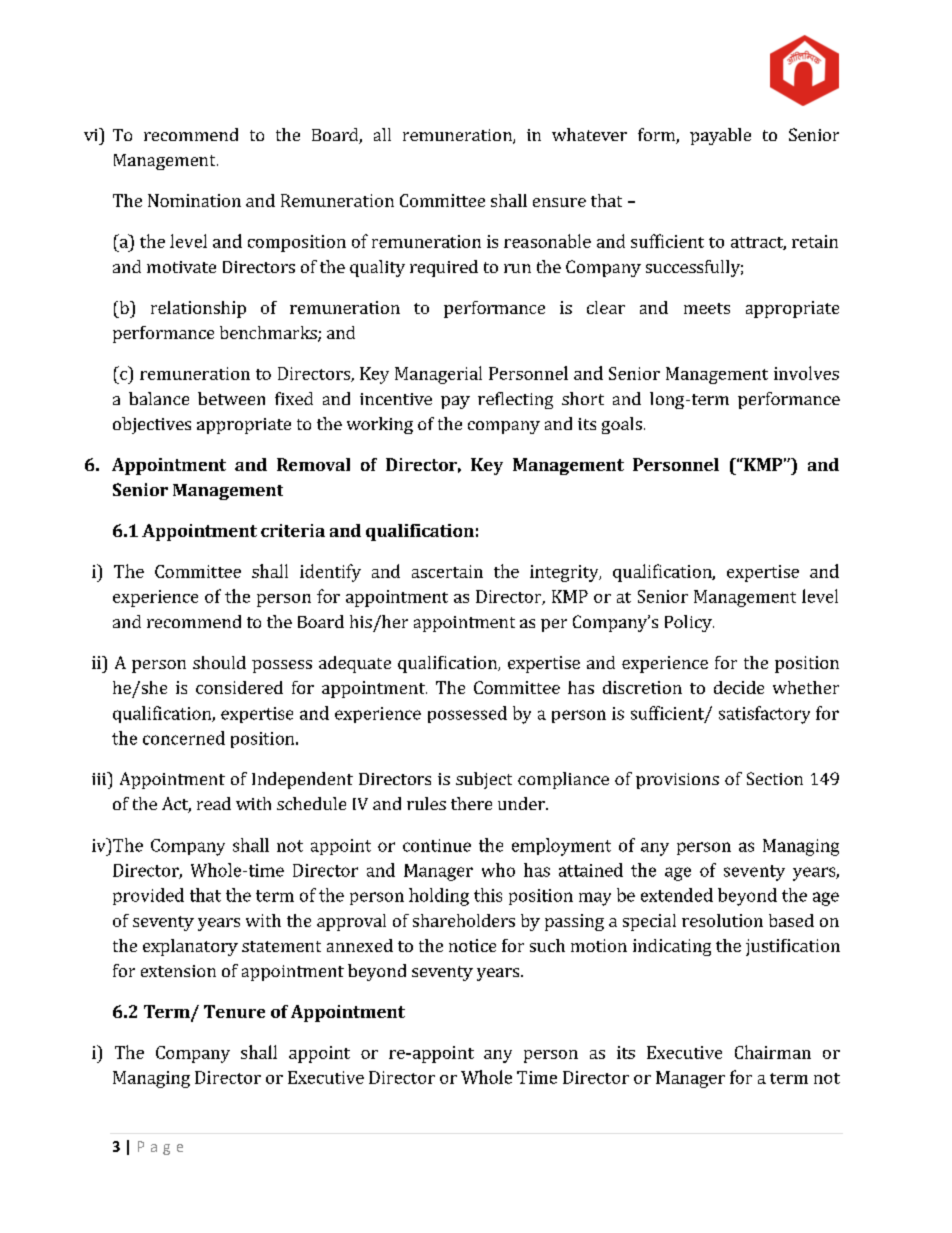 The image size is (952, 1233). Describe the element at coordinates (720, 136) in the screenshot. I see `payable` at that location.
